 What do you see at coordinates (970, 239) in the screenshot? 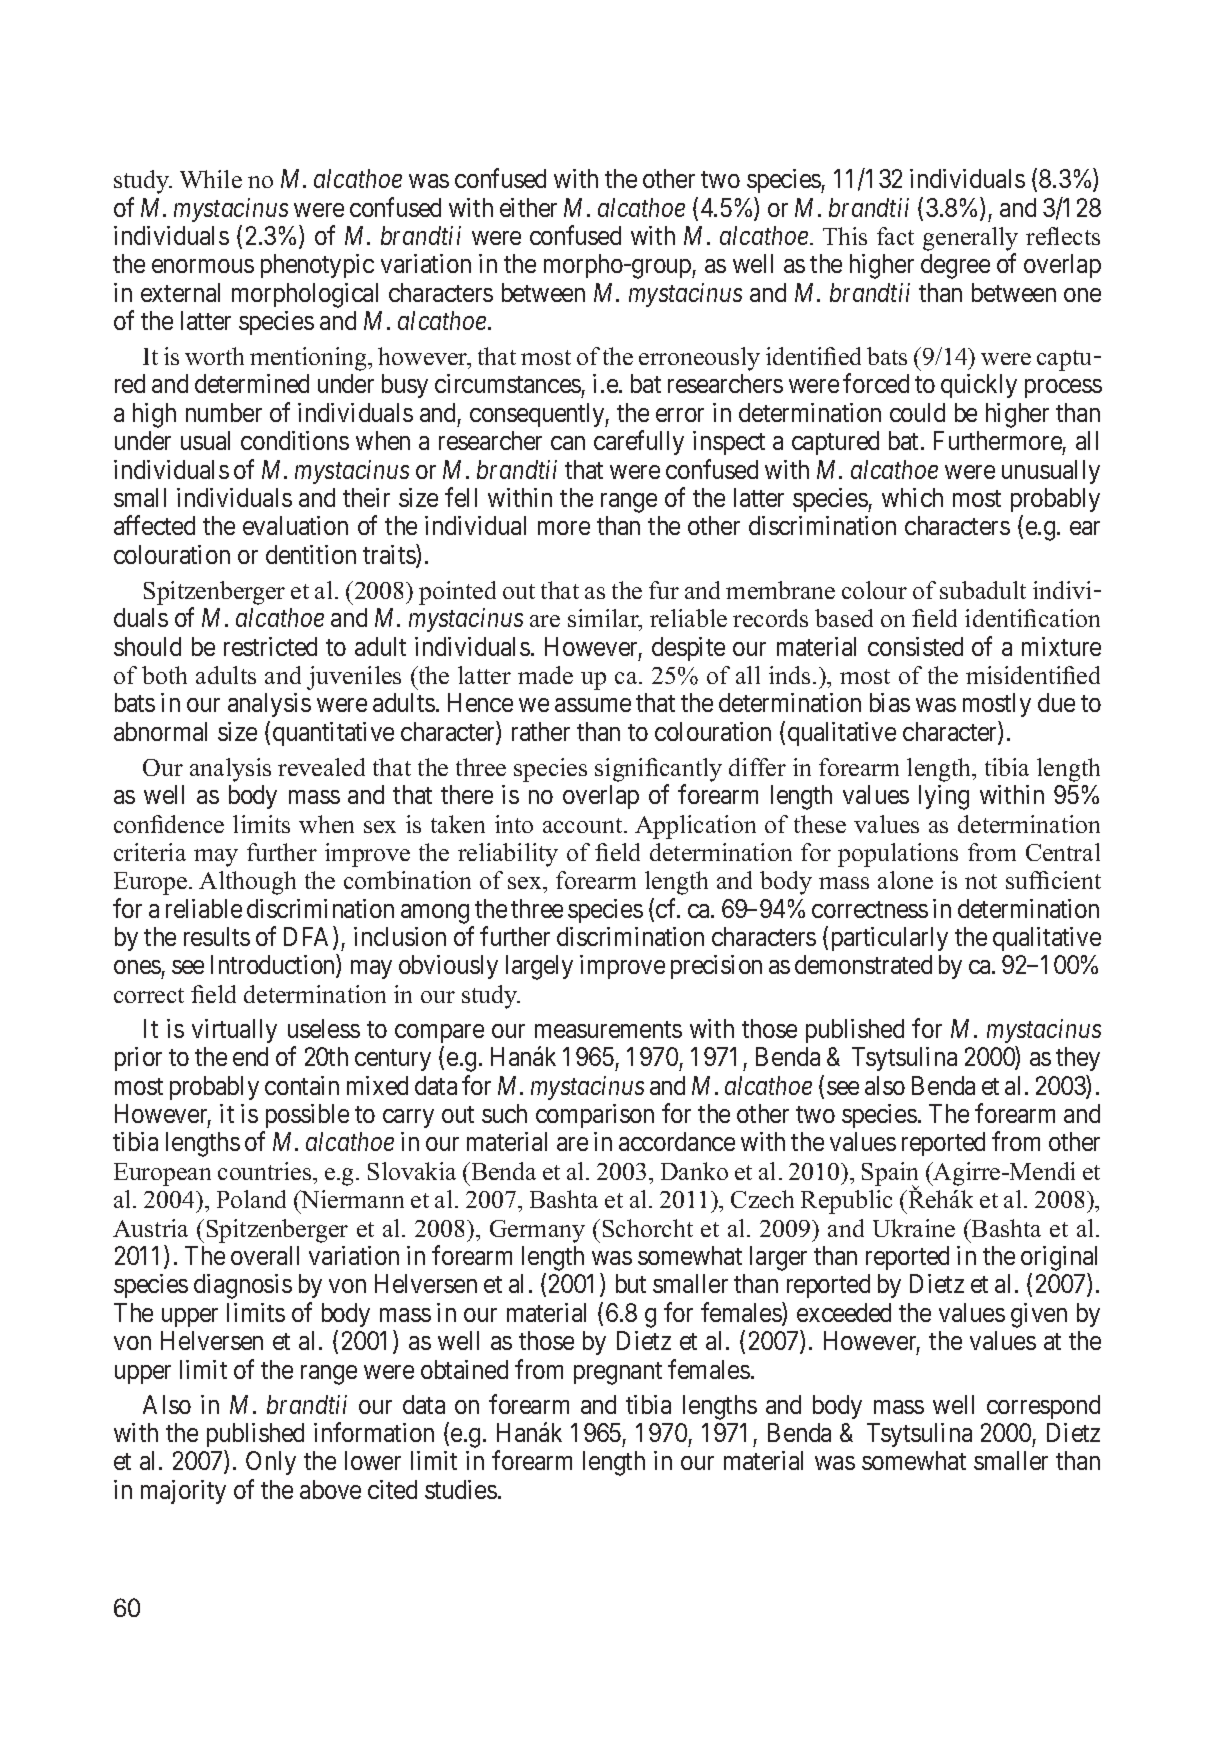
I see `generally` at bounding box center [970, 239].
